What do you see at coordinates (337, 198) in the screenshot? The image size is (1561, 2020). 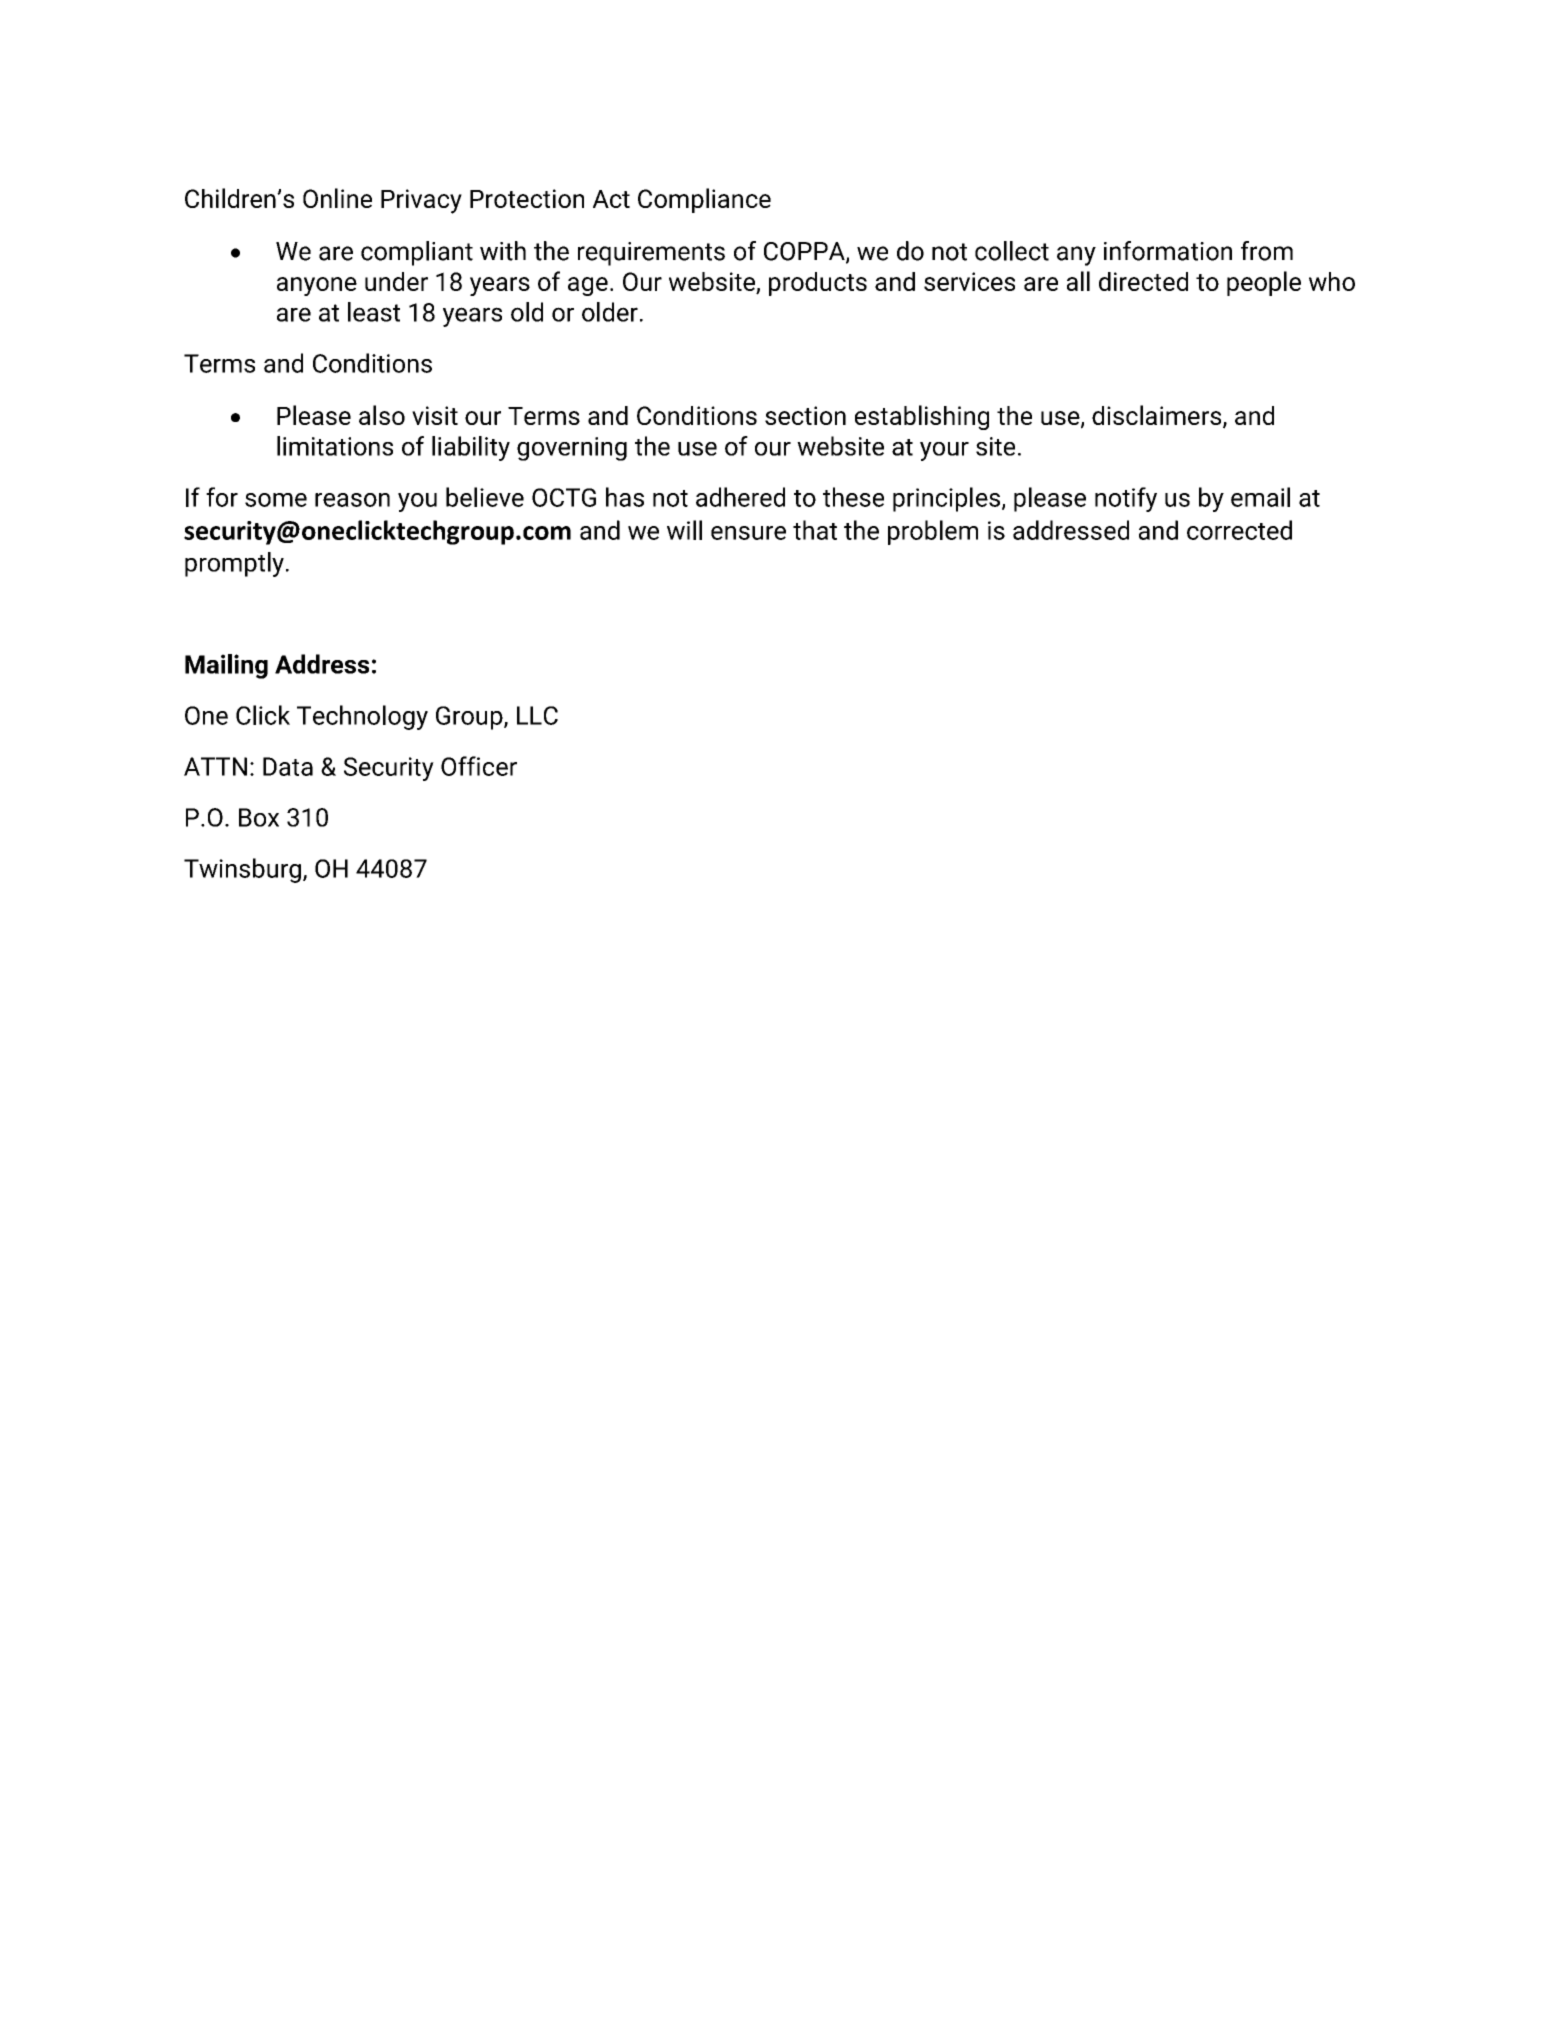 I see `Online` at bounding box center [337, 198].
